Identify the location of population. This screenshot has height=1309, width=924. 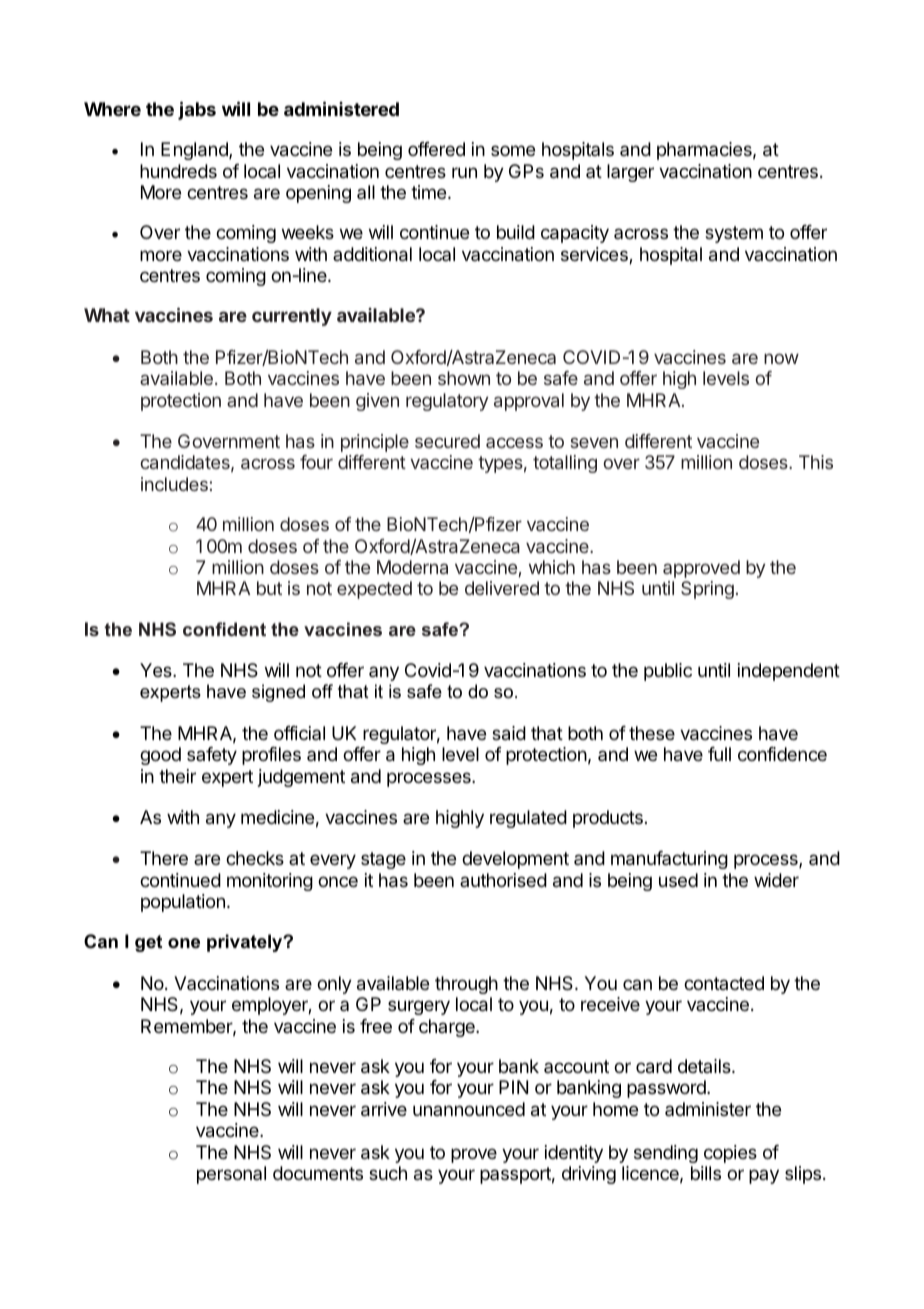
(183, 903).
